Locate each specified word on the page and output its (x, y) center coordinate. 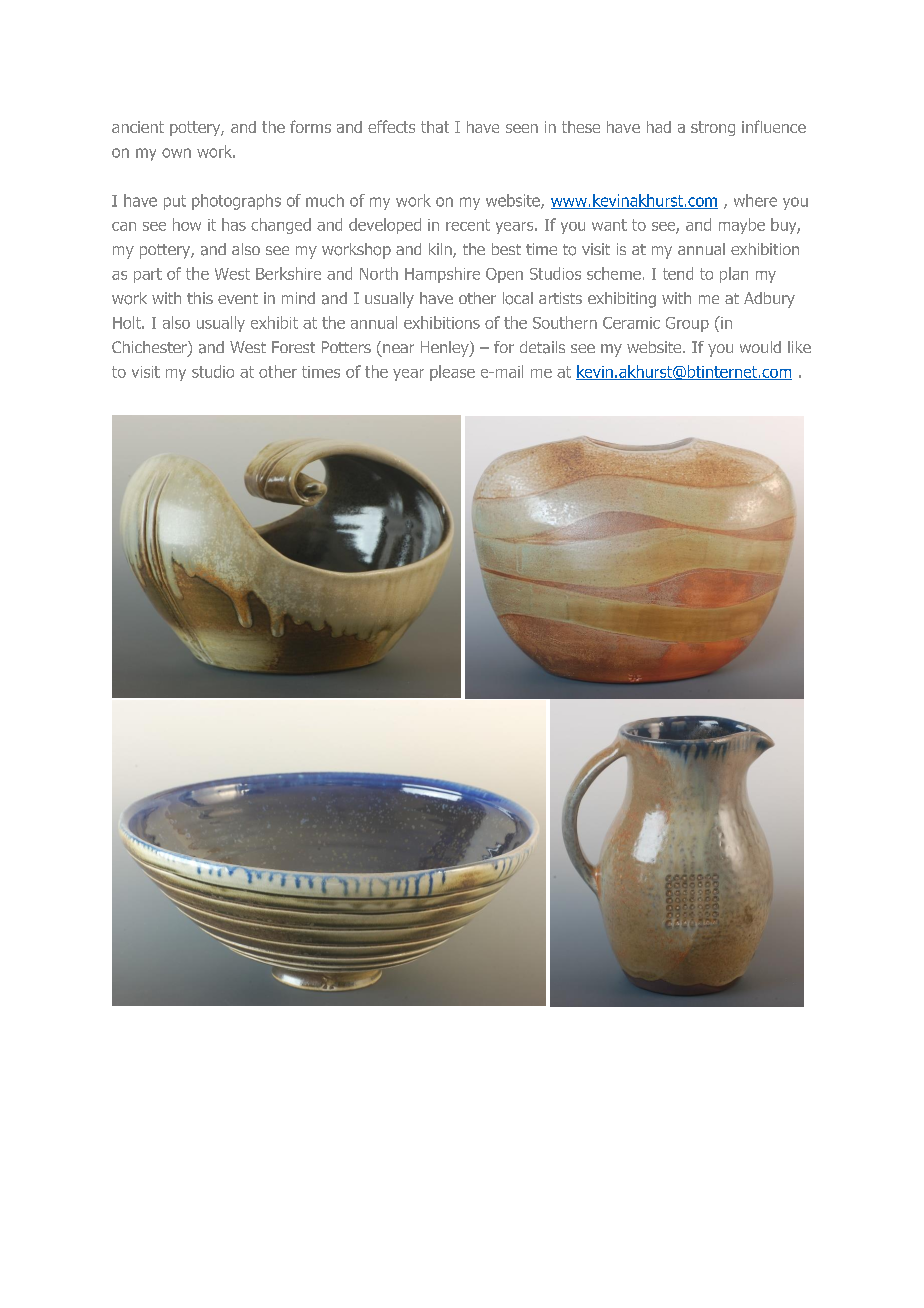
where (755, 200)
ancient (138, 127)
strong (713, 128)
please (452, 373)
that (435, 127)
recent (468, 225)
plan (734, 275)
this (200, 298)
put (175, 202)
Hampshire (442, 275)
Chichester (150, 348)
